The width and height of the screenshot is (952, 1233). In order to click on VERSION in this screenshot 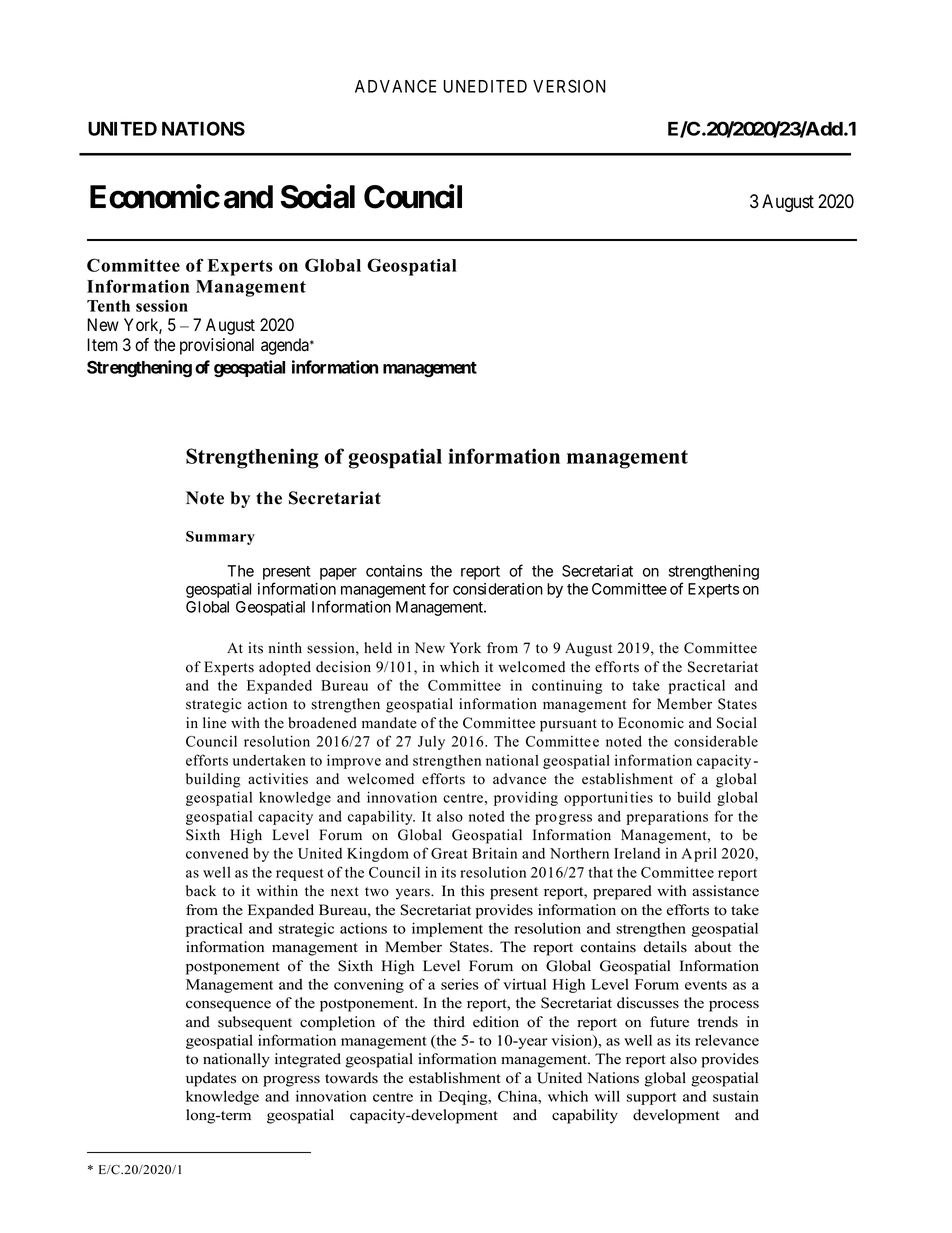, I will do `click(569, 86)`.
